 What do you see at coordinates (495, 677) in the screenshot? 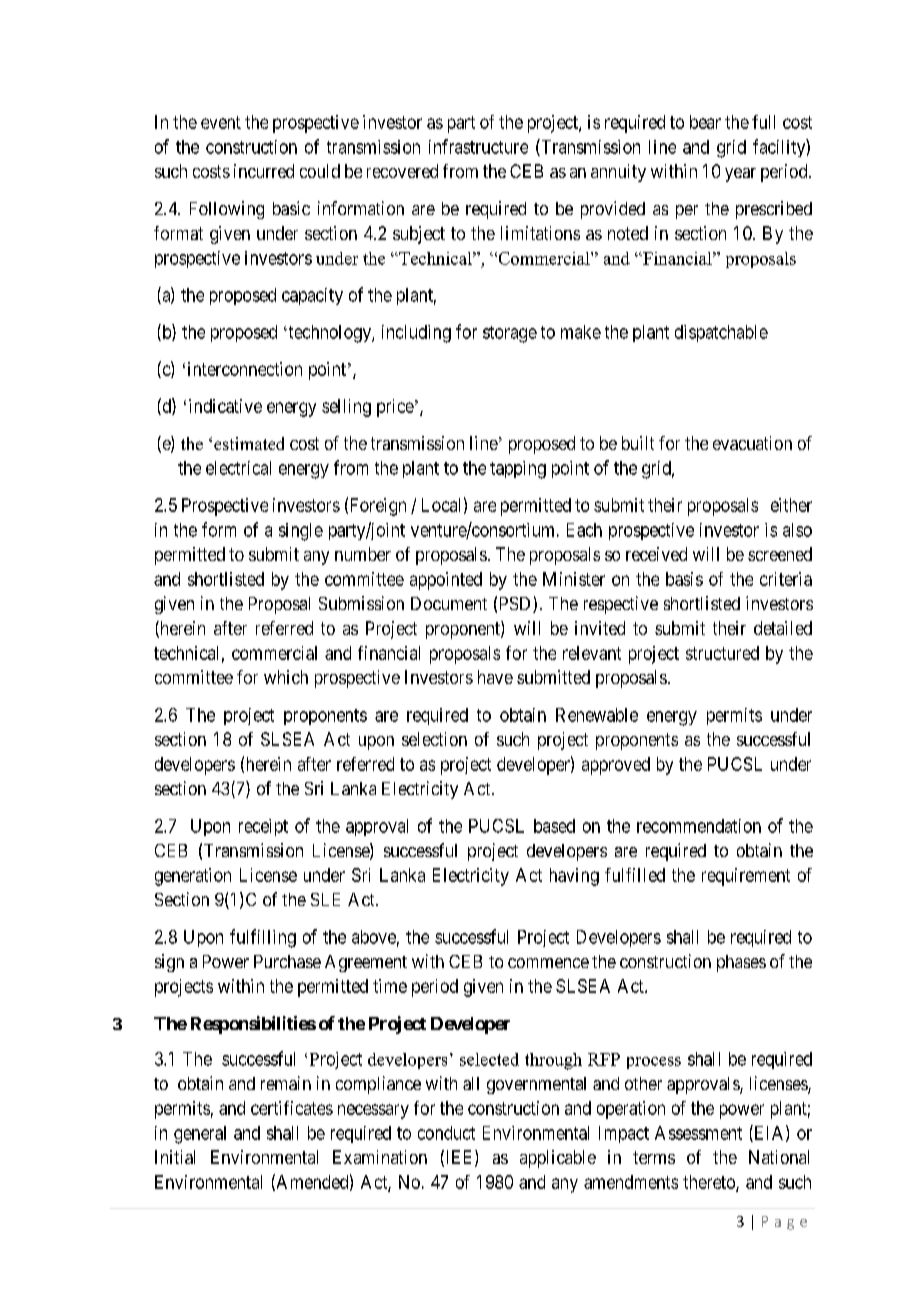
I see `have` at bounding box center [495, 677].
